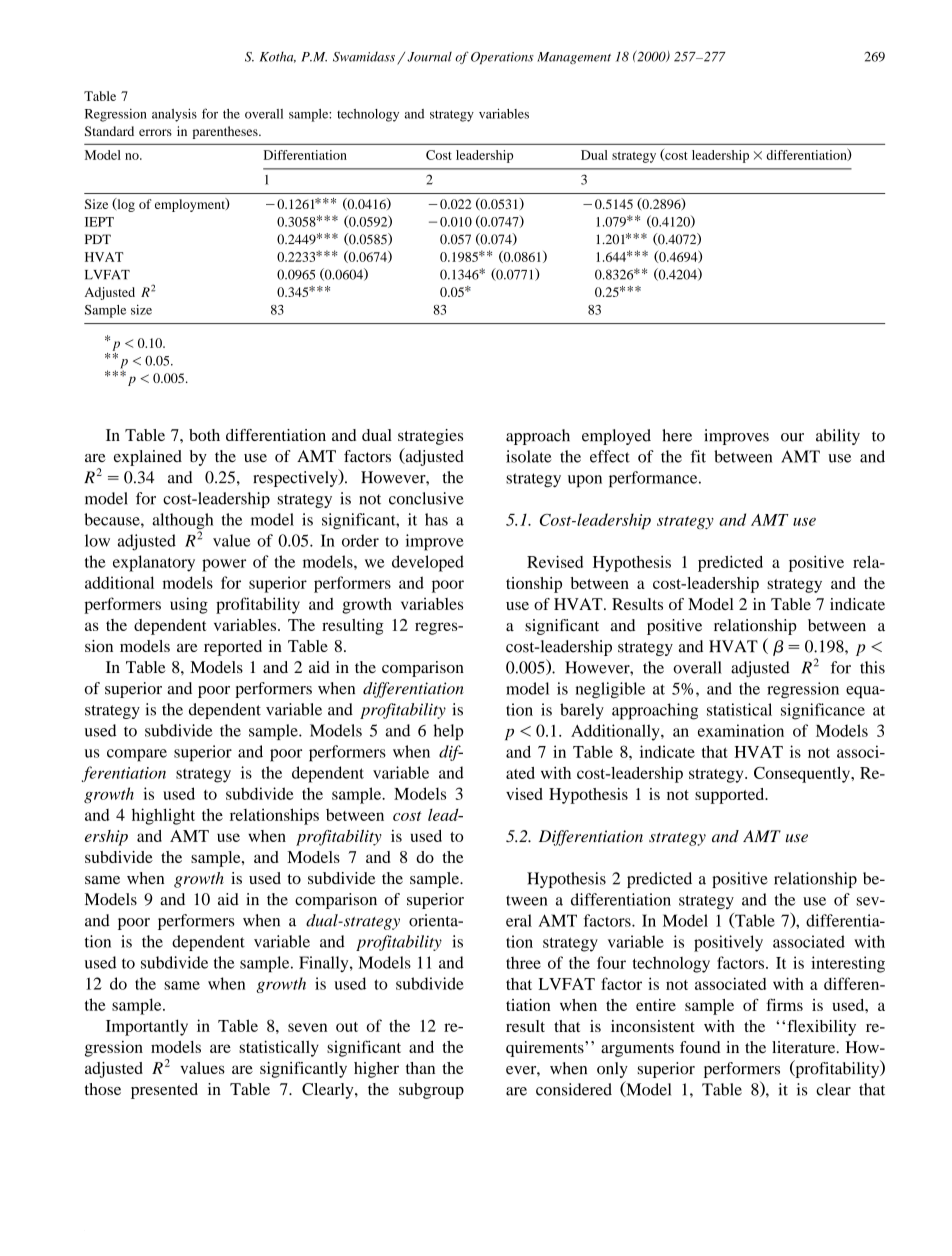  I want to click on highlight, so click(163, 816).
